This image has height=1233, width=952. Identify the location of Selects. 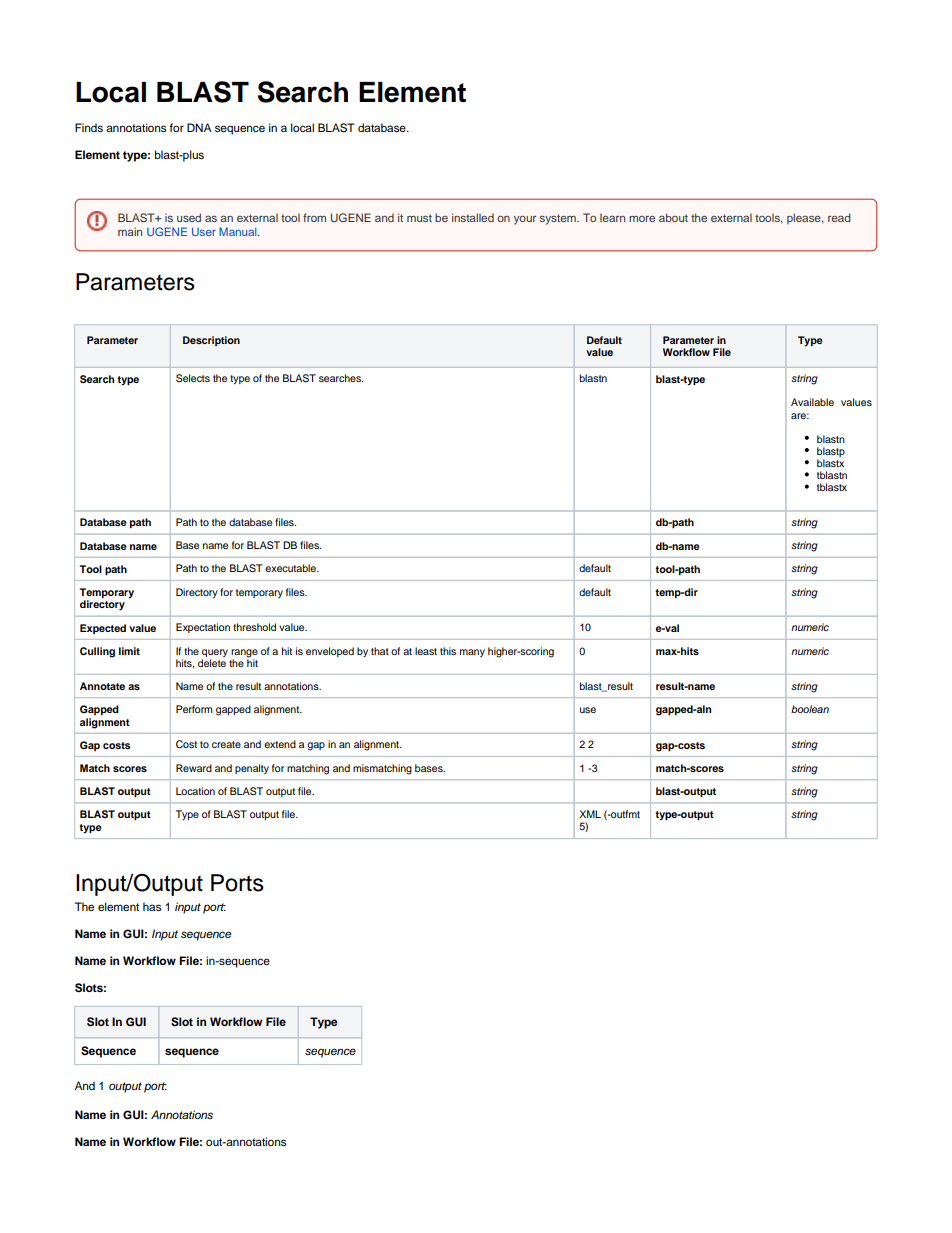
(193, 378).
